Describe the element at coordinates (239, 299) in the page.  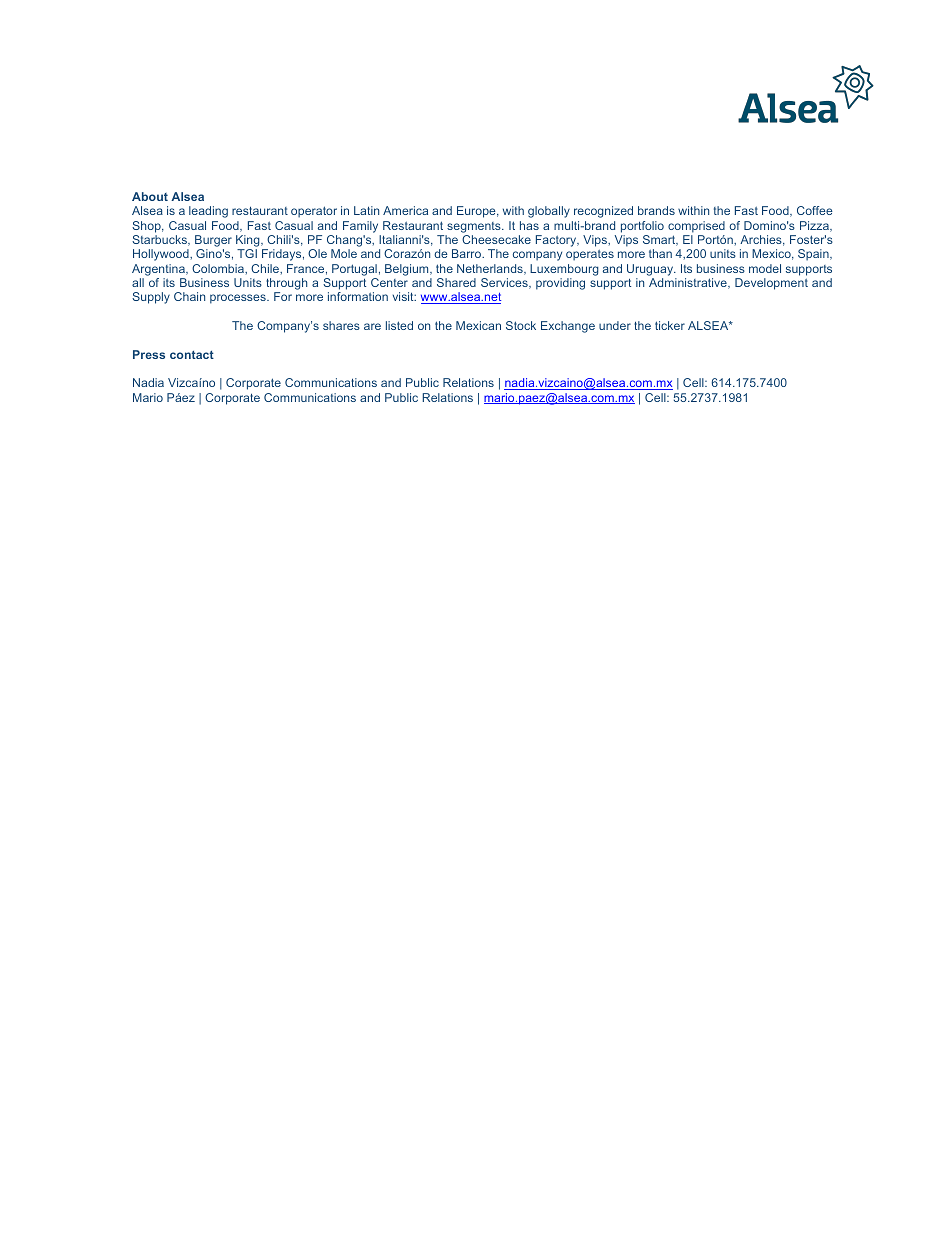
I see `processes` at that location.
